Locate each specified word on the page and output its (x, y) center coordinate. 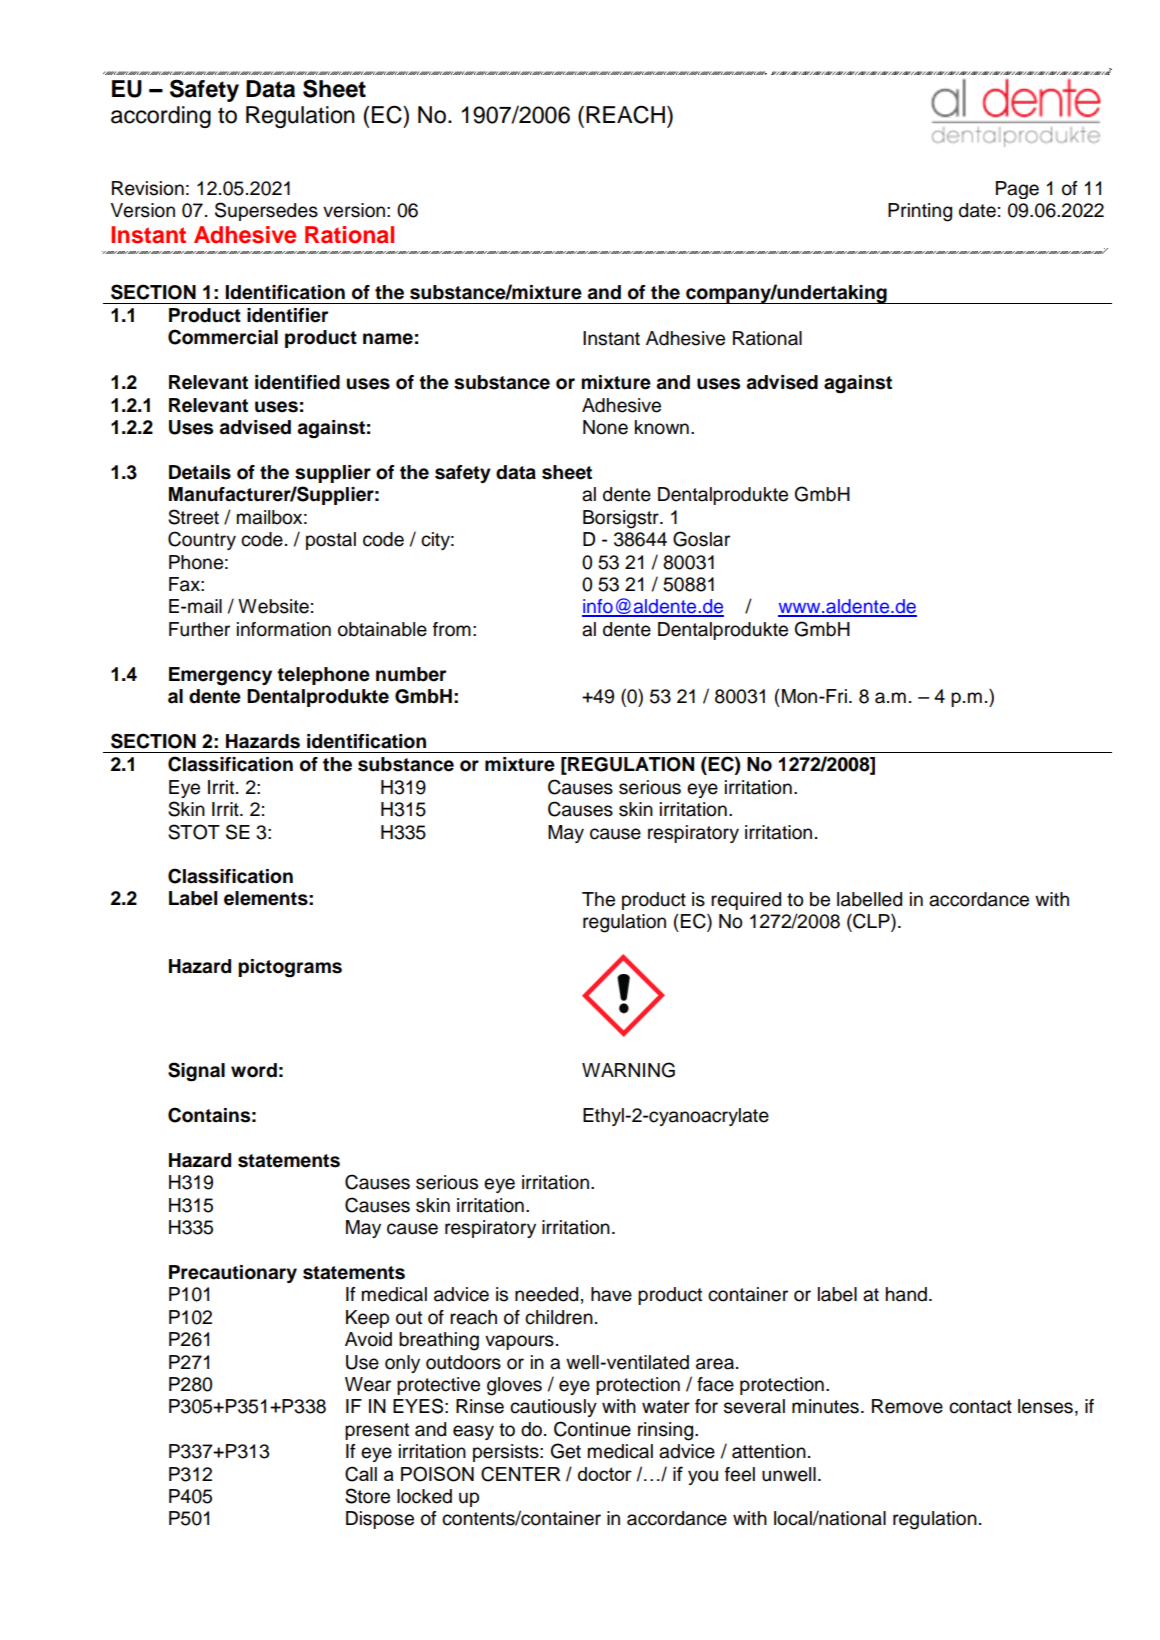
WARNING (628, 1070)
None (605, 427)
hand (906, 1294)
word (254, 1070)
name (388, 339)
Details (200, 472)
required (746, 901)
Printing (920, 212)
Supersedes (266, 211)
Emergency (220, 676)
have (611, 1294)
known (662, 427)
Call (361, 1474)
